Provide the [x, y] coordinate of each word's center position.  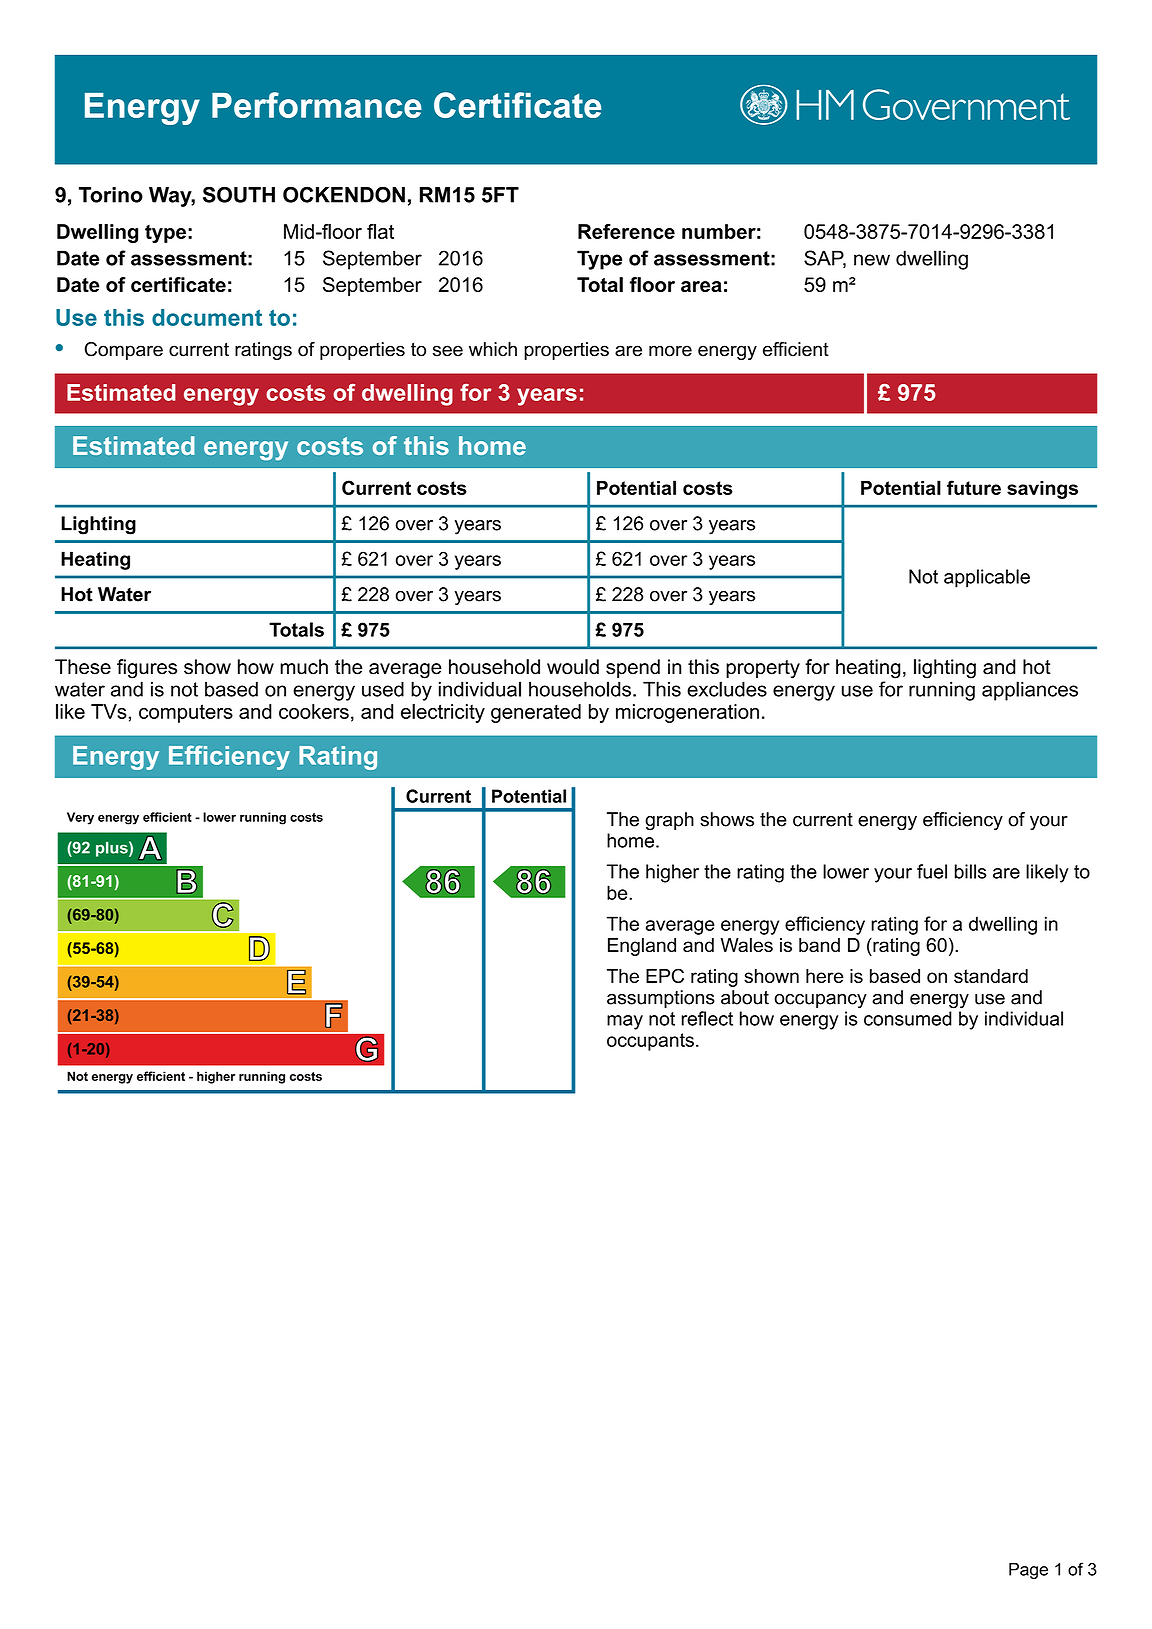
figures [147, 669]
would [573, 667]
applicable [987, 578]
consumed [908, 1018]
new [872, 260]
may [625, 1022]
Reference [626, 231]
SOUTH [239, 194]
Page [1028, 1571]
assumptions [661, 999]
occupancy [820, 1001]
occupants [650, 1042]
